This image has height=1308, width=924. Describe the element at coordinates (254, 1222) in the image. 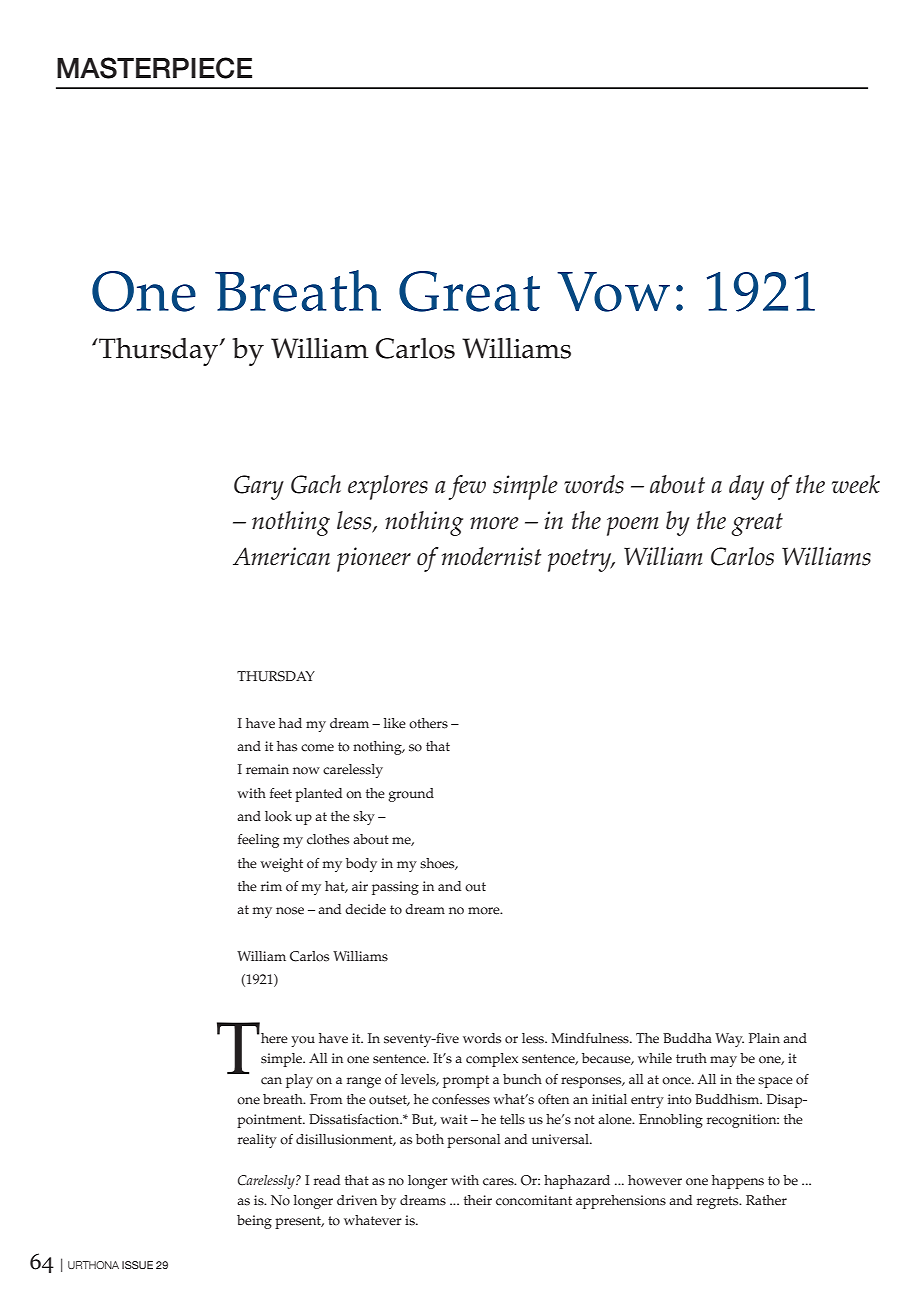

I see `being` at that location.
